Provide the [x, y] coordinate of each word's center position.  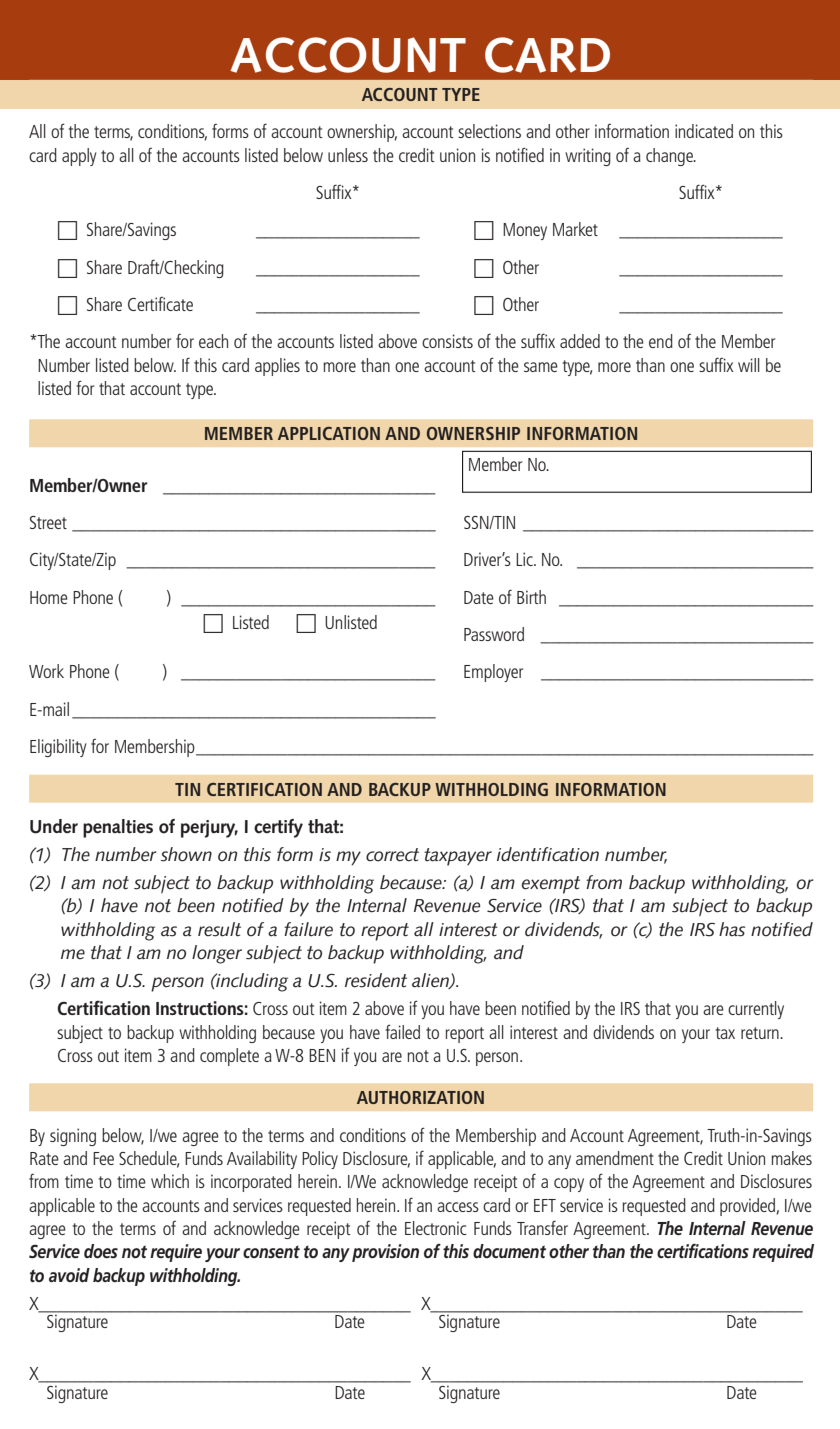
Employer [493, 673]
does [101, 1251]
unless [348, 155]
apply [79, 157]
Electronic [436, 1228]
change [670, 157]
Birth [531, 597]
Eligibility [58, 748]
